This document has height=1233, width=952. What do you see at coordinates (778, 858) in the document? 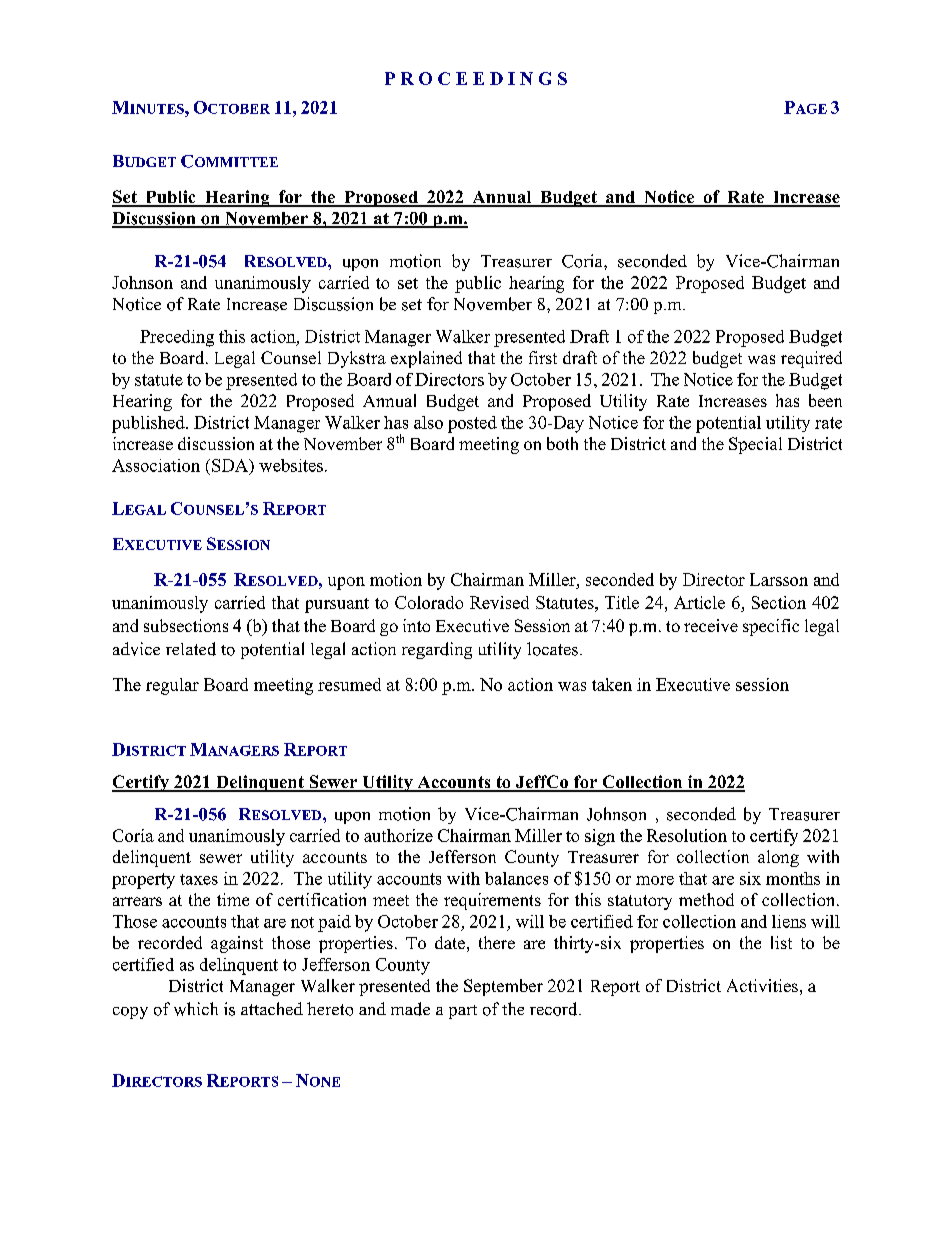
I see `along` at bounding box center [778, 858].
